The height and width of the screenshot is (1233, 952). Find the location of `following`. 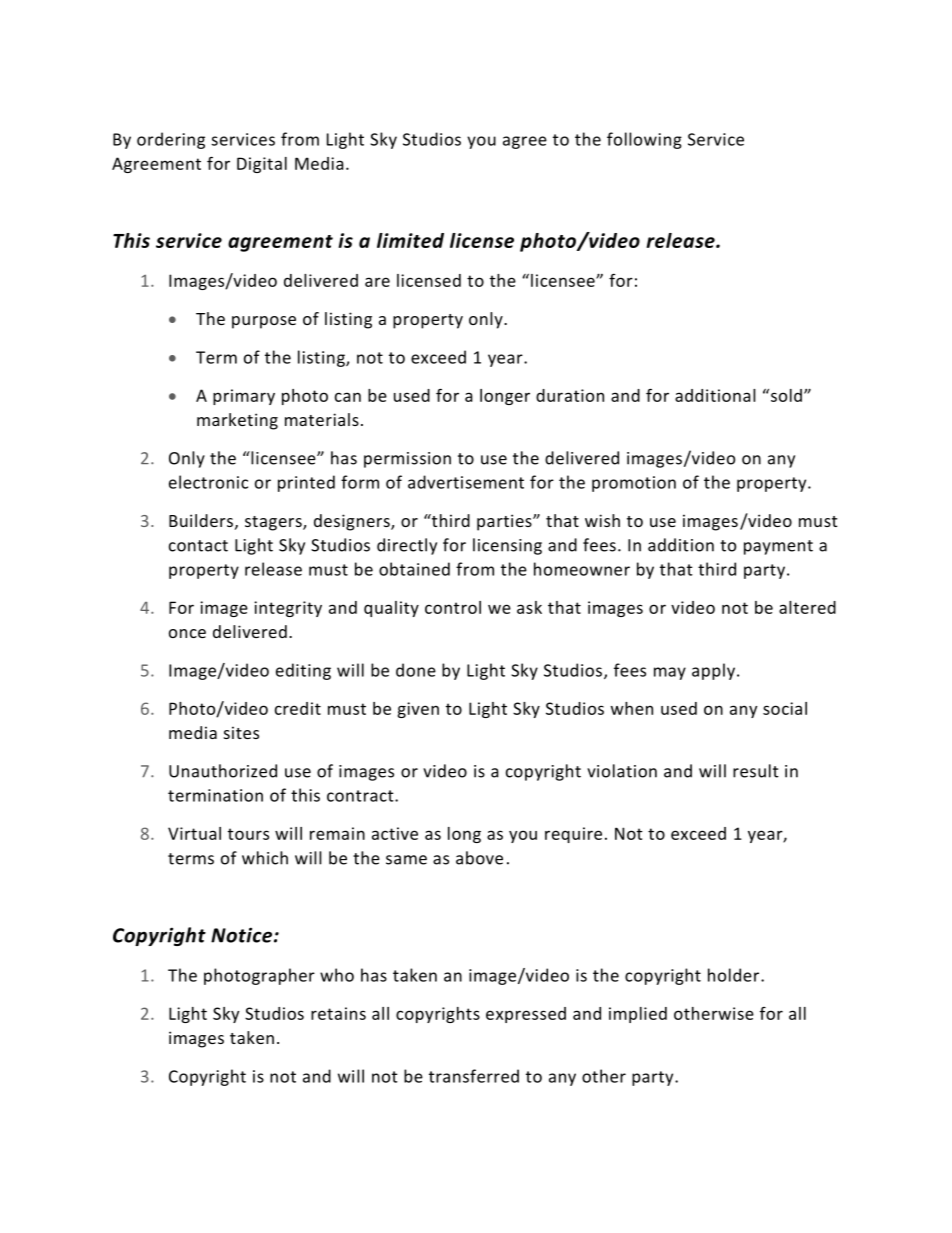

following is located at coordinates (644, 140).
